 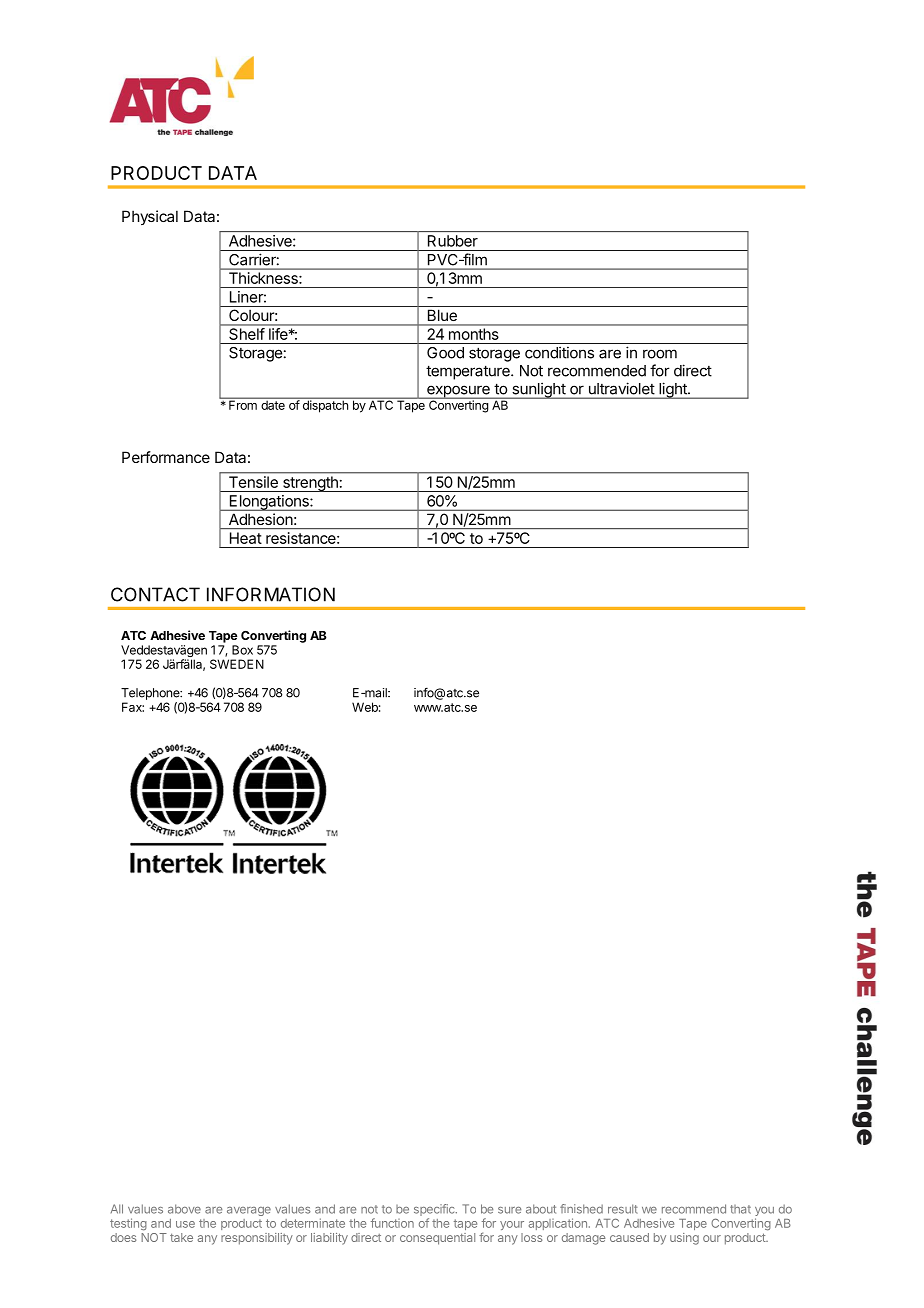 I want to click on above, so click(x=184, y=1209).
